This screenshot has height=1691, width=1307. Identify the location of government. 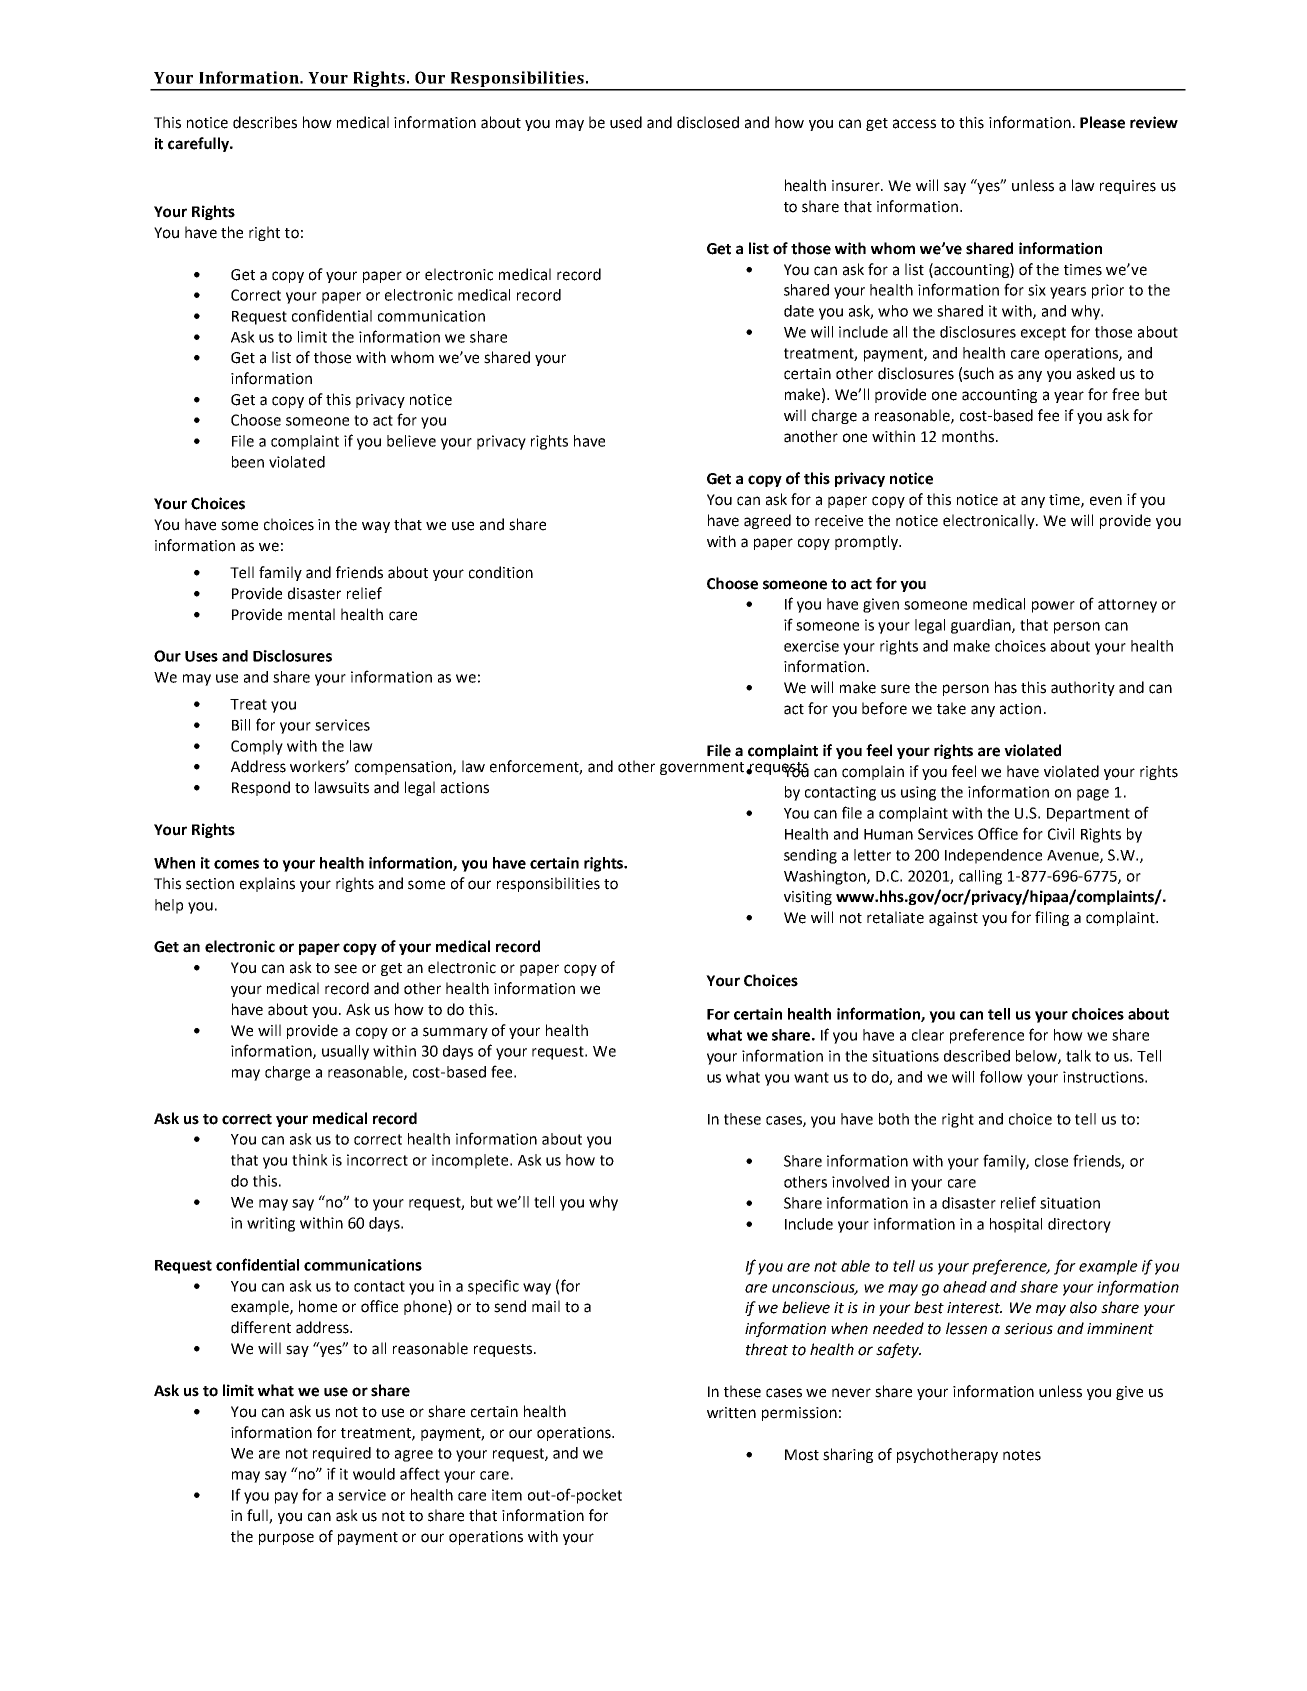
(703, 768).
